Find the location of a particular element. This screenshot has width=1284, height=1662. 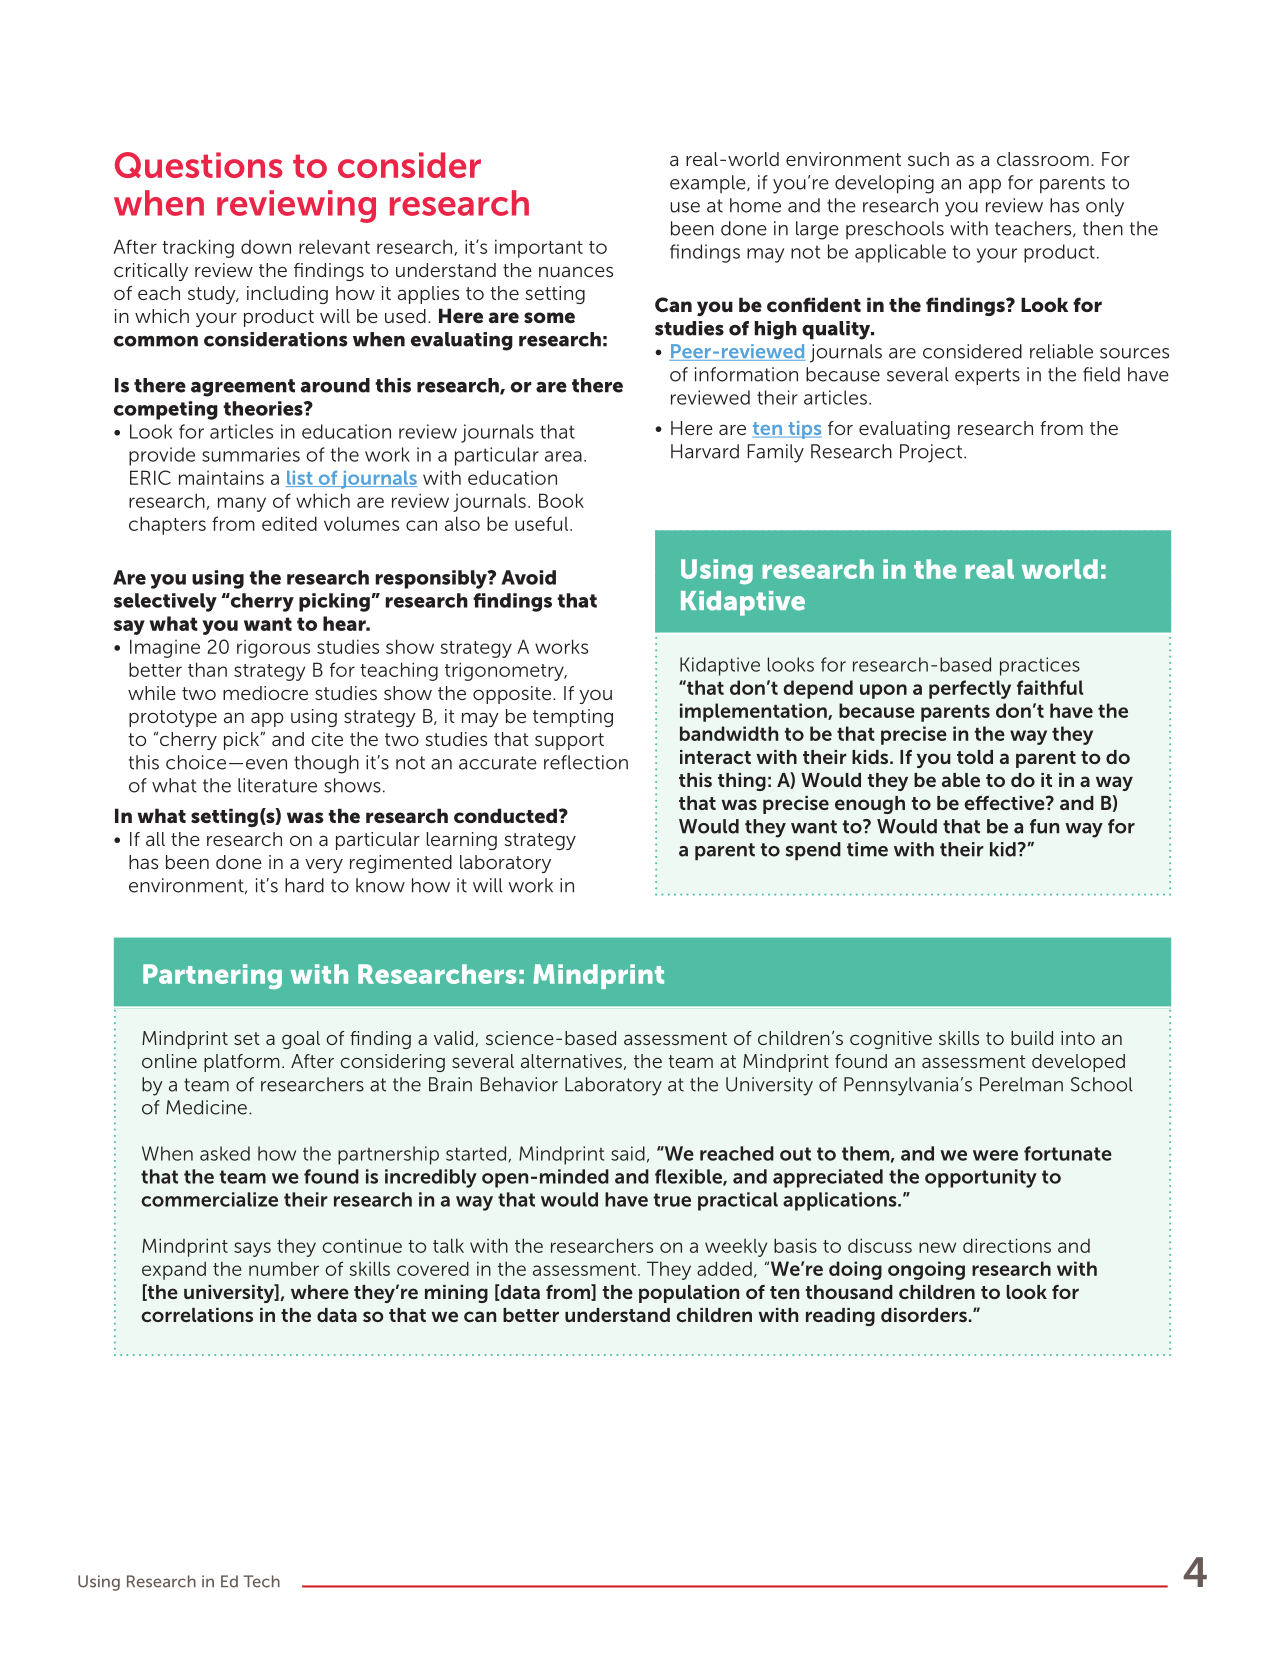

Book is located at coordinates (561, 500).
